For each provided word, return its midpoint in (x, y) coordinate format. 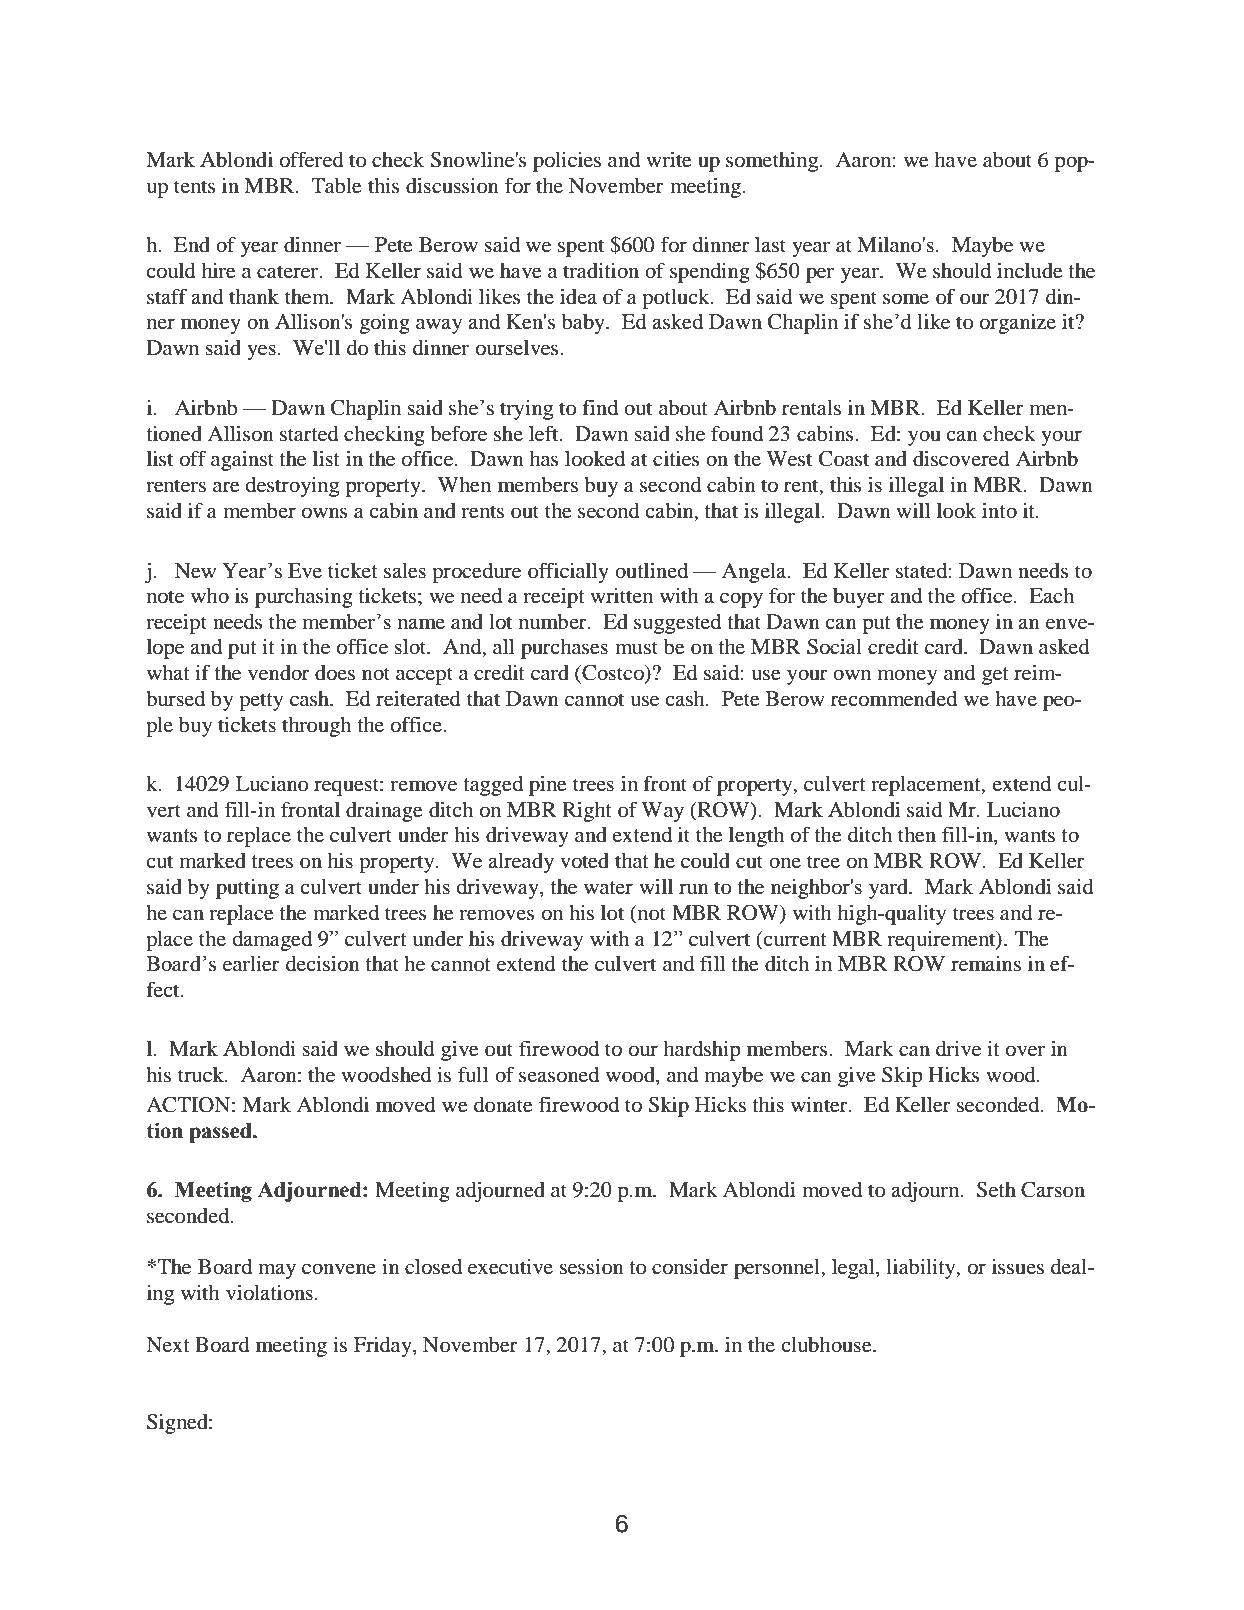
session (592, 1267)
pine (548, 785)
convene (339, 1269)
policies (567, 162)
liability (922, 1269)
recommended (894, 699)
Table (336, 186)
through (316, 727)
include (1030, 270)
